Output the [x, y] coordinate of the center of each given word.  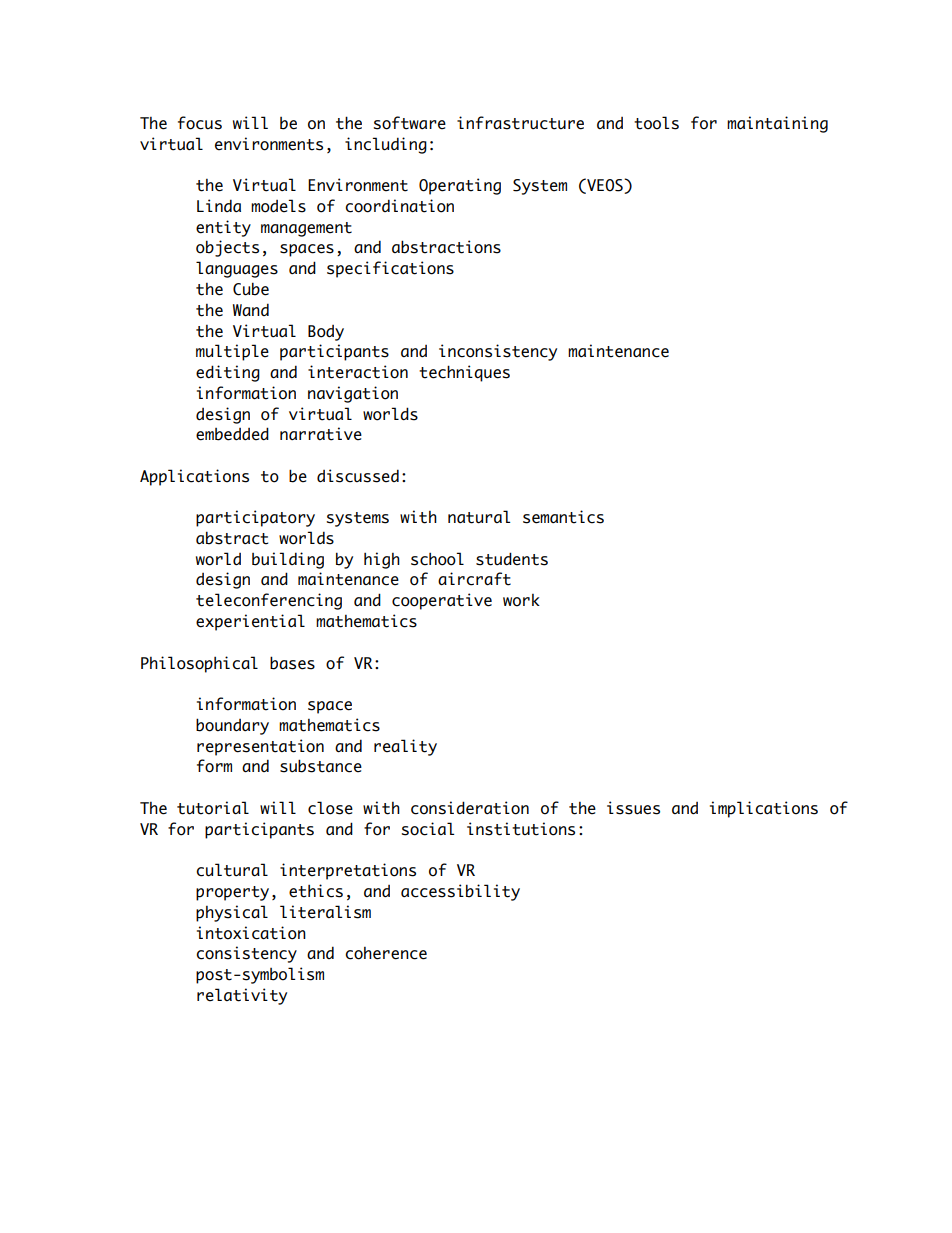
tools [656, 123]
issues [633, 808]
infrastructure [520, 123]
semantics [563, 517]
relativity [242, 996]
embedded [232, 434]
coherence [386, 953]
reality [405, 747]
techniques [464, 373]
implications [764, 809]
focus [200, 123]
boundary [232, 726]
